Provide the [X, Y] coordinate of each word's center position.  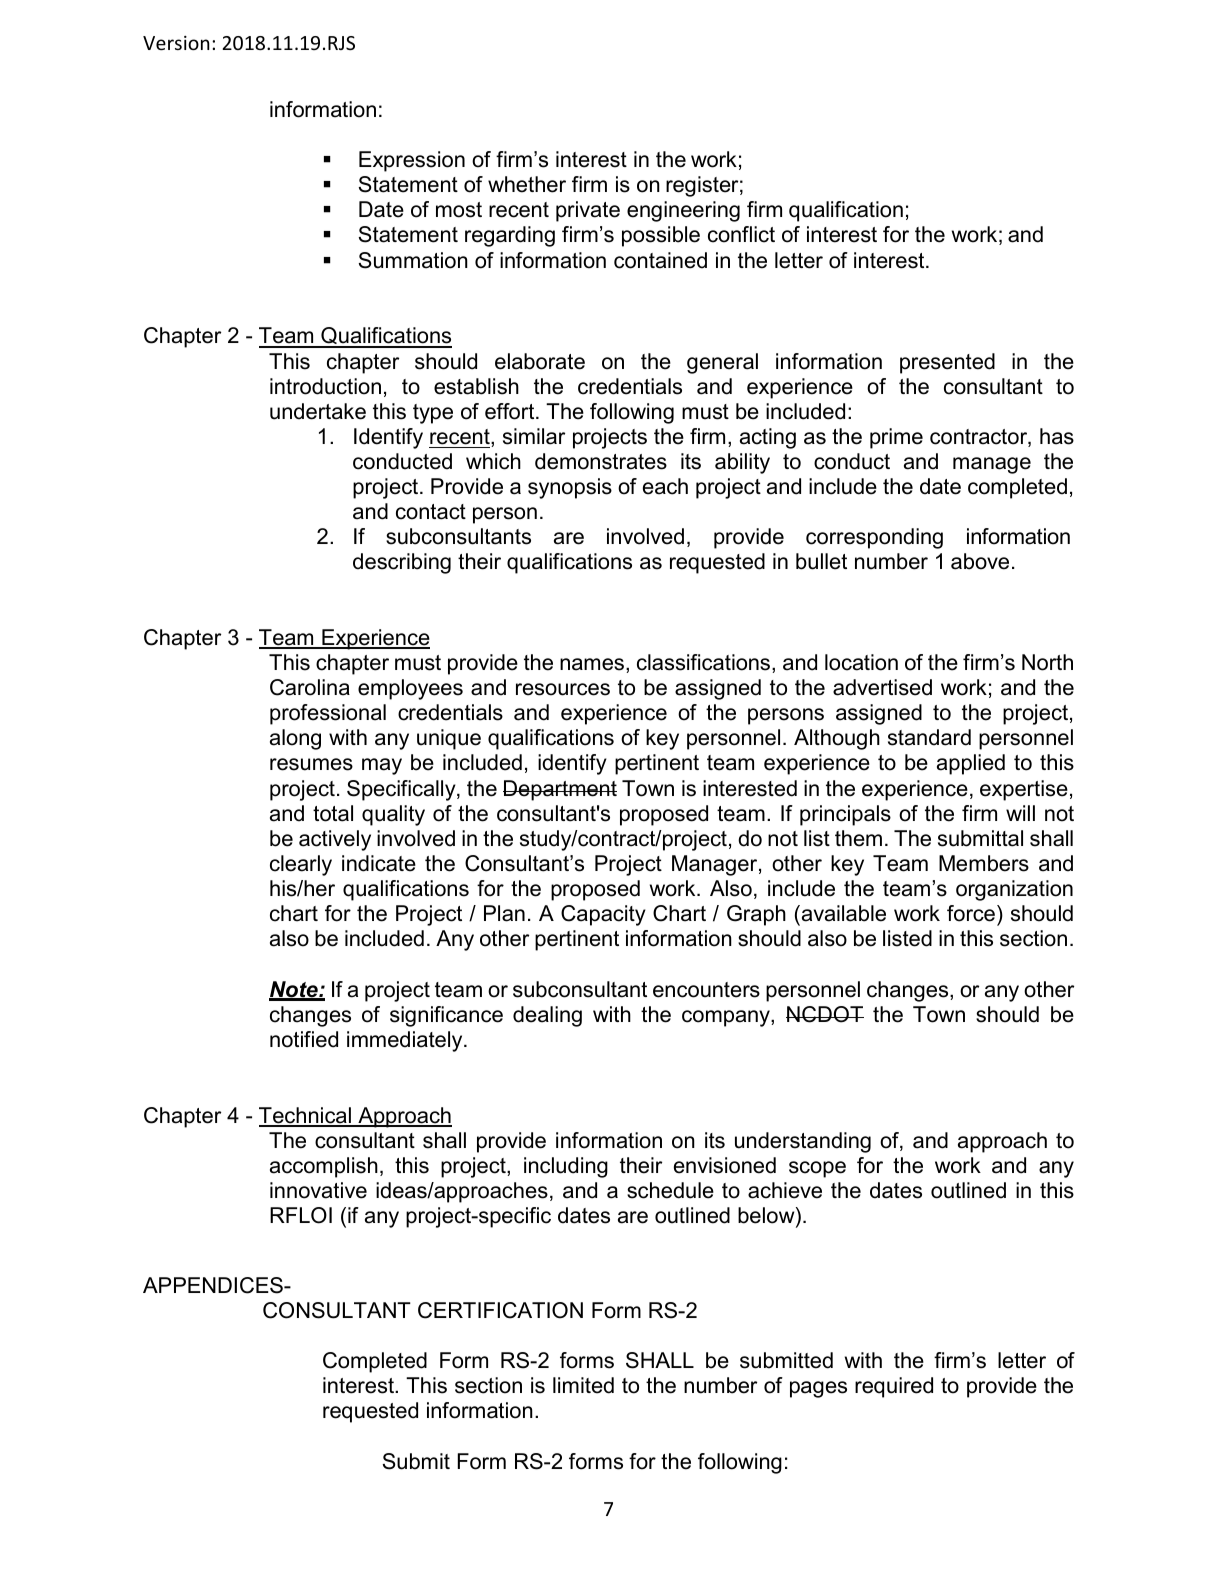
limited [583, 1385]
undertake [318, 411]
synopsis [570, 488]
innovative [318, 1190]
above [980, 561]
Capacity [603, 915]
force [971, 913]
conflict [741, 234]
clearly [301, 865]
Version [176, 43]
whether [527, 184]
